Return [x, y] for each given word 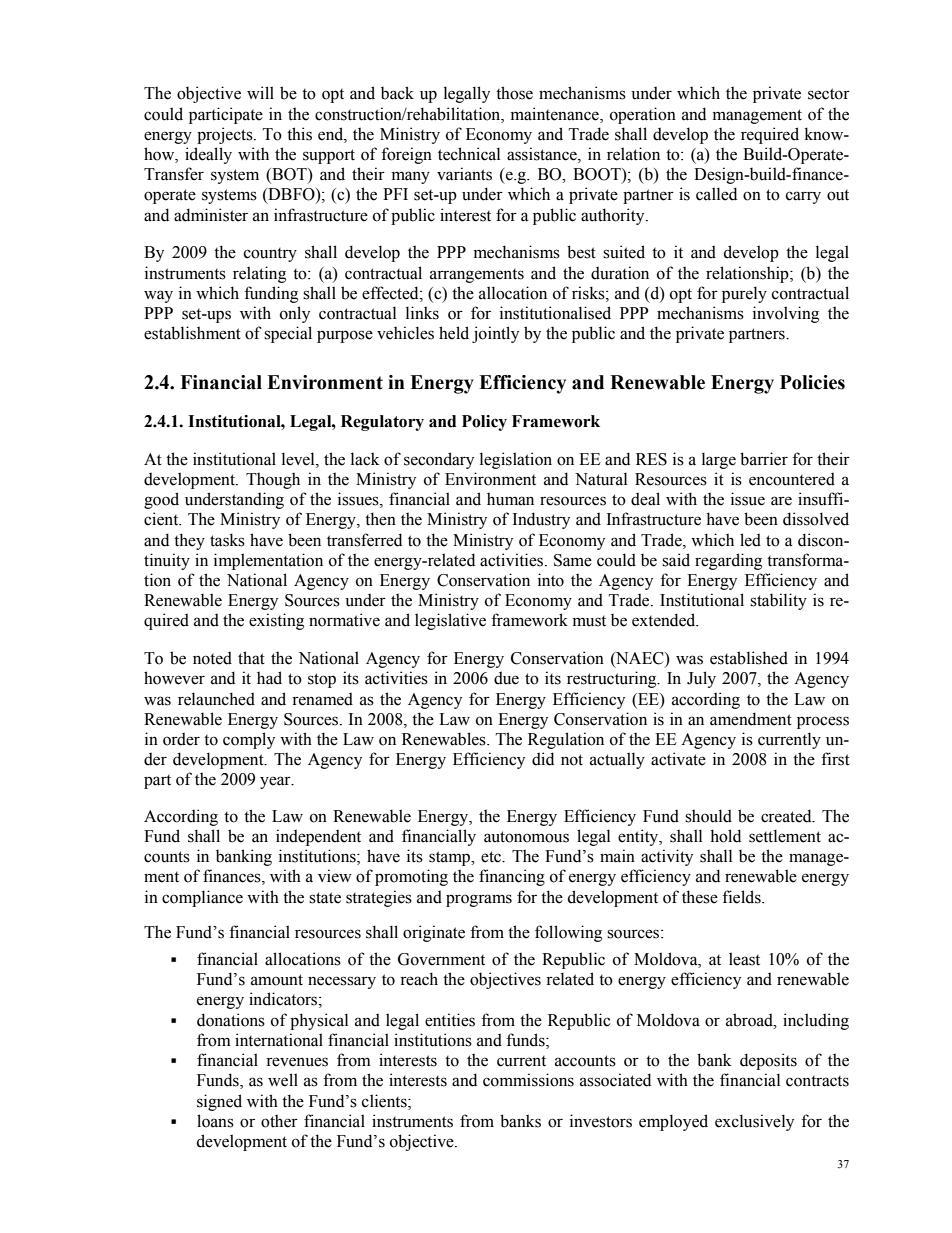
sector [829, 94]
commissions [528, 1080]
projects [226, 135]
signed [219, 1102]
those [514, 93]
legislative [450, 621]
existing [276, 621]
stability [778, 601]
